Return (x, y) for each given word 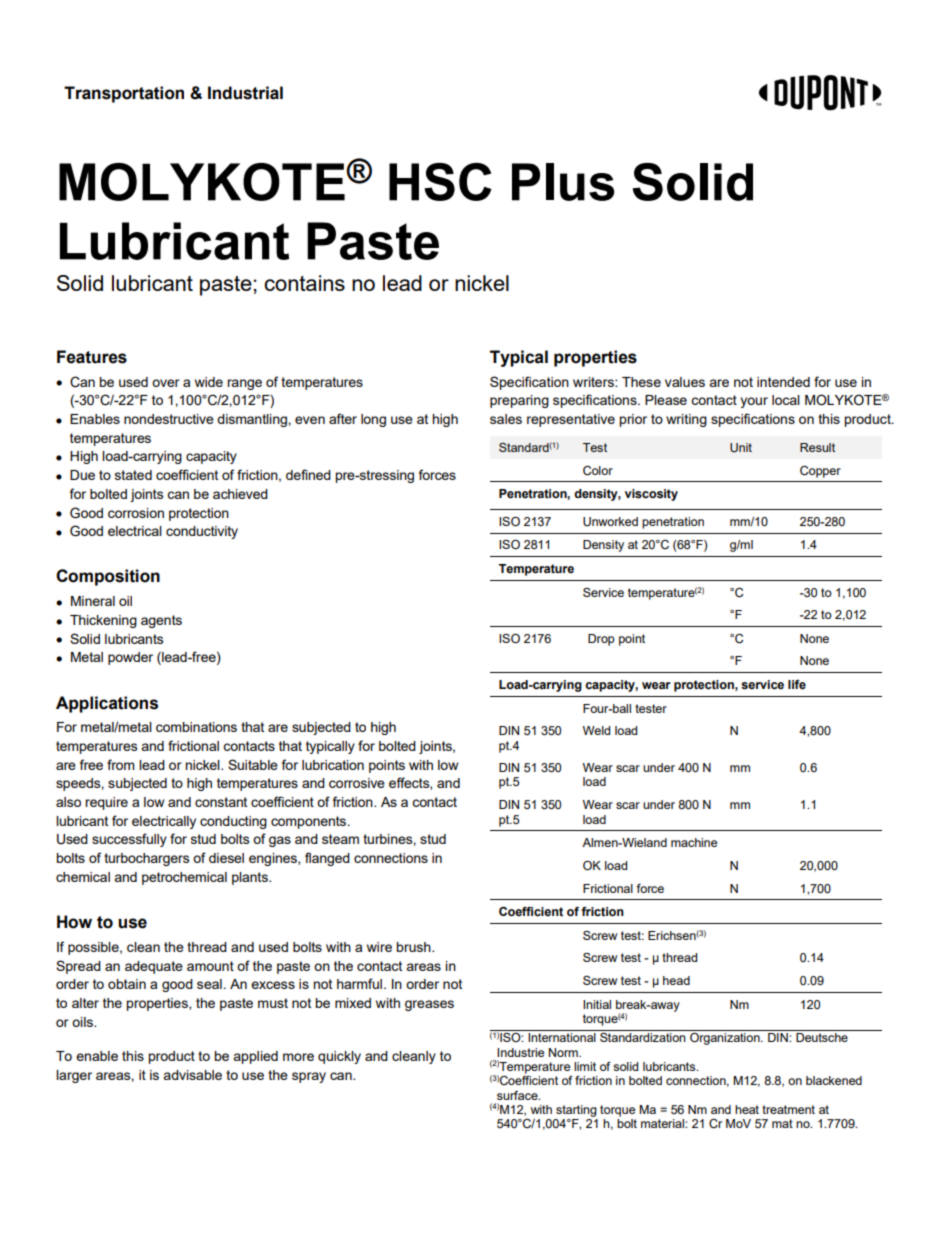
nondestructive (169, 419)
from (121, 764)
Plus (563, 182)
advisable (192, 1075)
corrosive (357, 783)
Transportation (124, 94)
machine (694, 842)
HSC (440, 182)
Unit (741, 448)
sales (506, 419)
